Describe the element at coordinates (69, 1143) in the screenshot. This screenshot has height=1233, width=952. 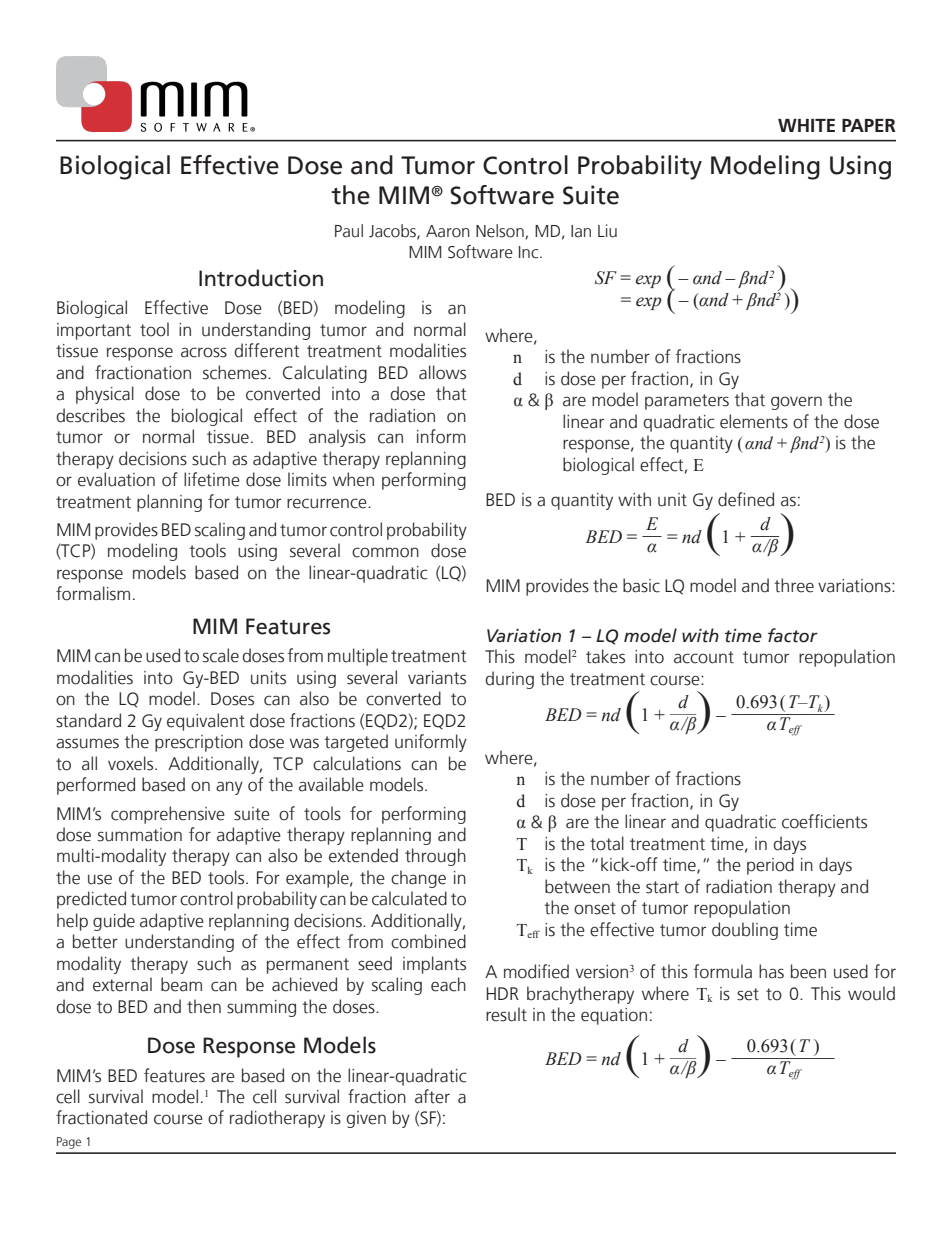
I see `Page` at that location.
